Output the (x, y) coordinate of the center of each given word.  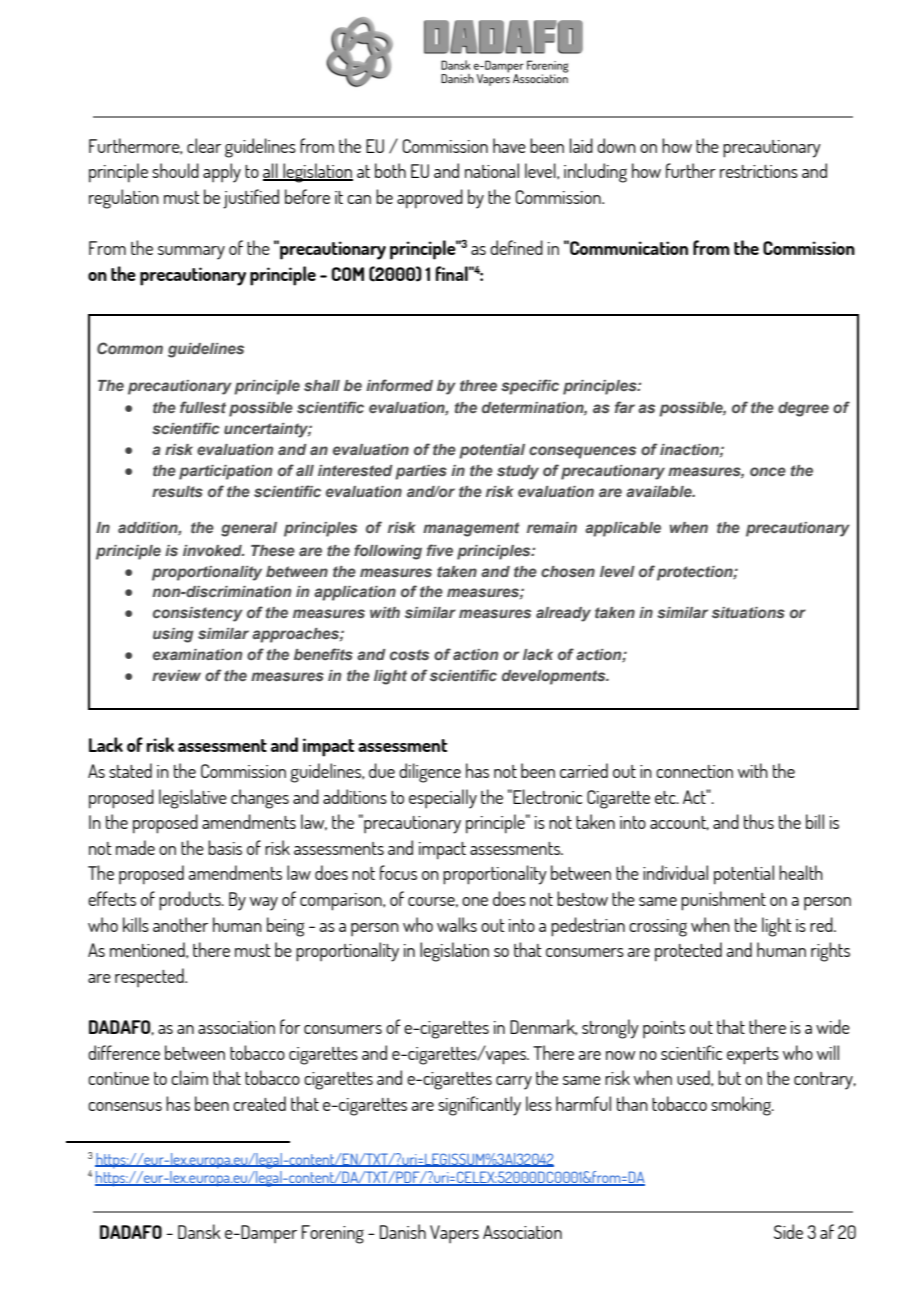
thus (759, 821)
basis (225, 847)
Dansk (199, 1231)
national (492, 170)
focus (398, 872)
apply (222, 173)
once (768, 471)
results (177, 491)
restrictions (759, 171)
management (471, 529)
